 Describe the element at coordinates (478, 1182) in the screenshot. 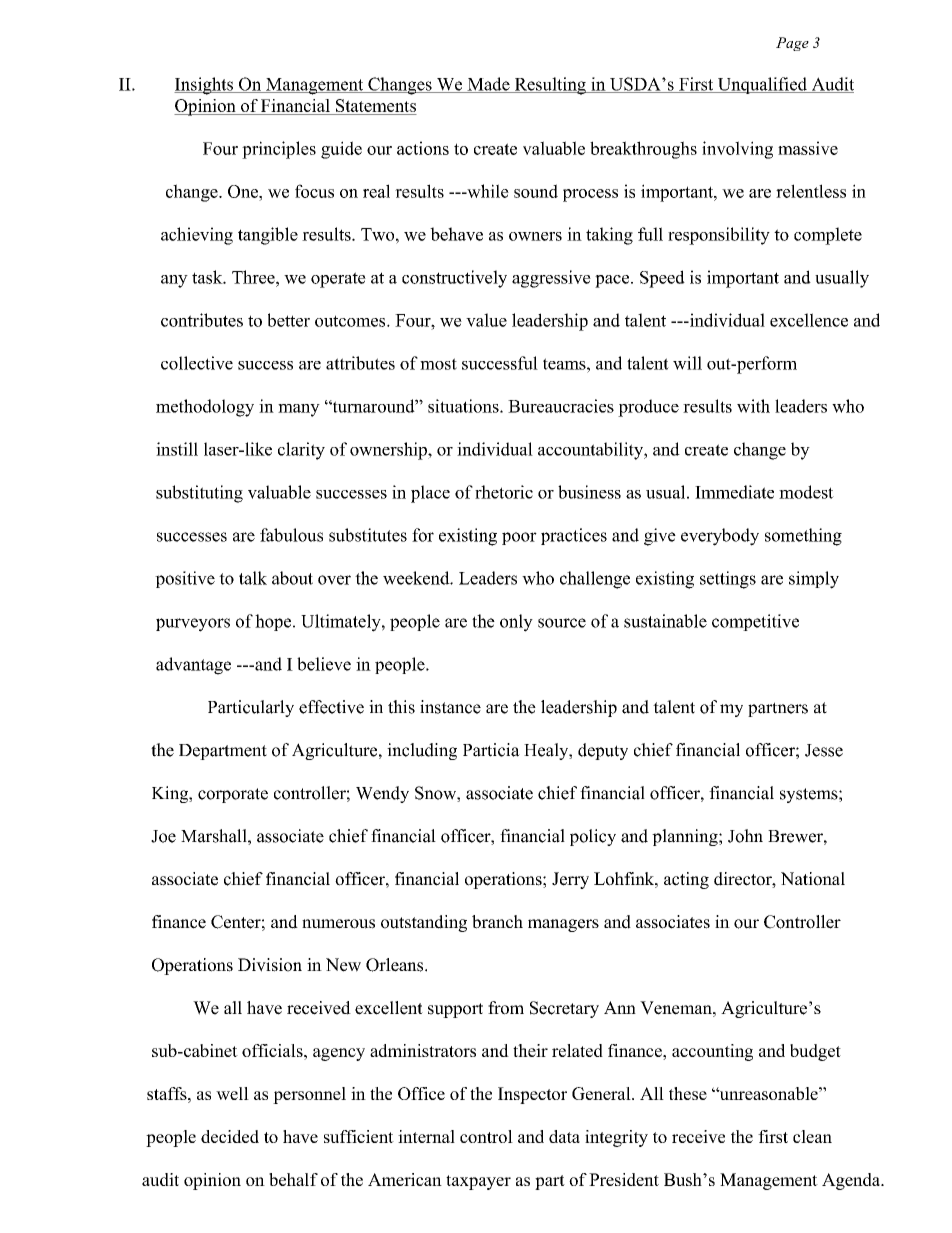

I see `taxpayer` at that location.
